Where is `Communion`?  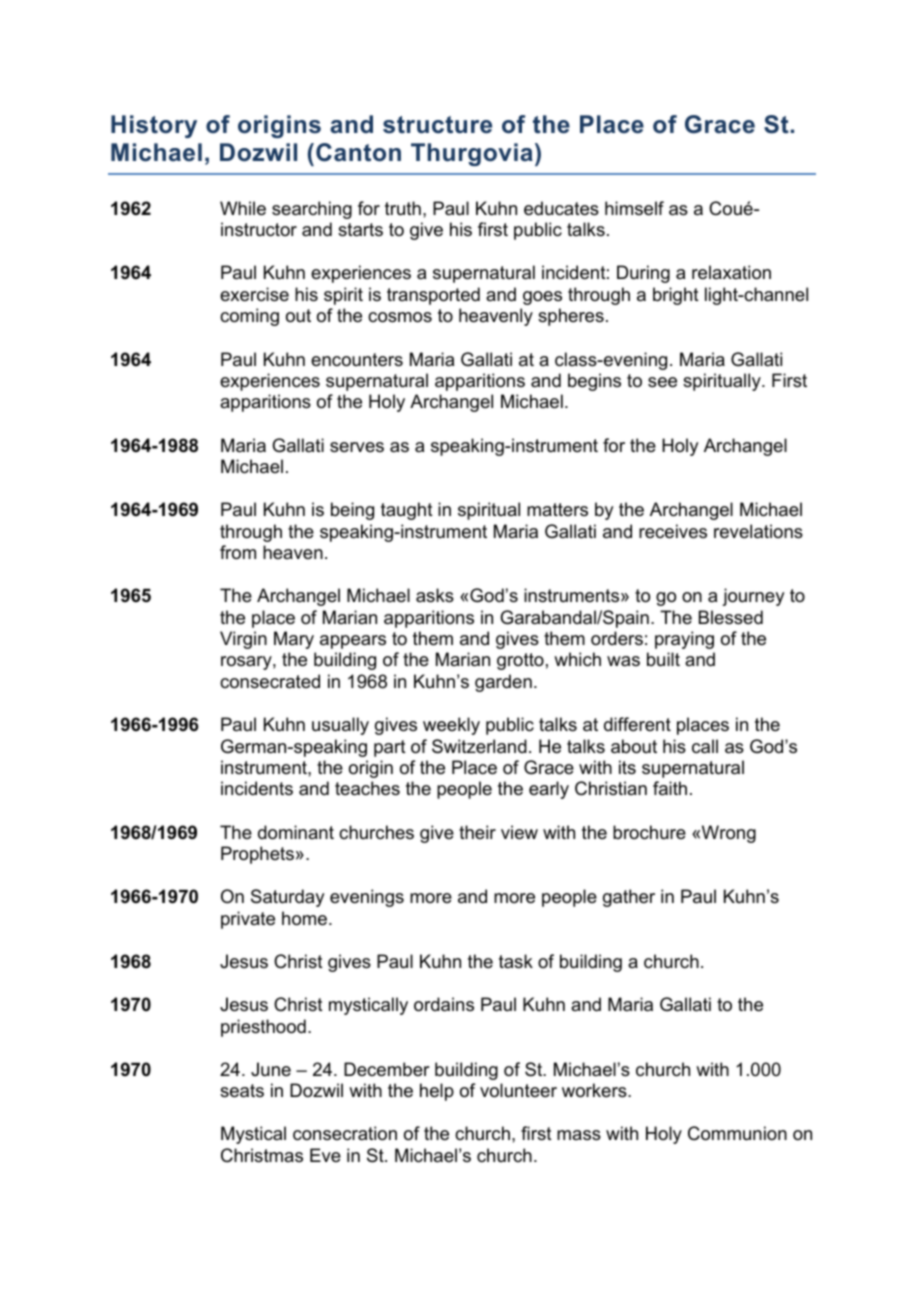 Communion is located at coordinates (737, 1133).
